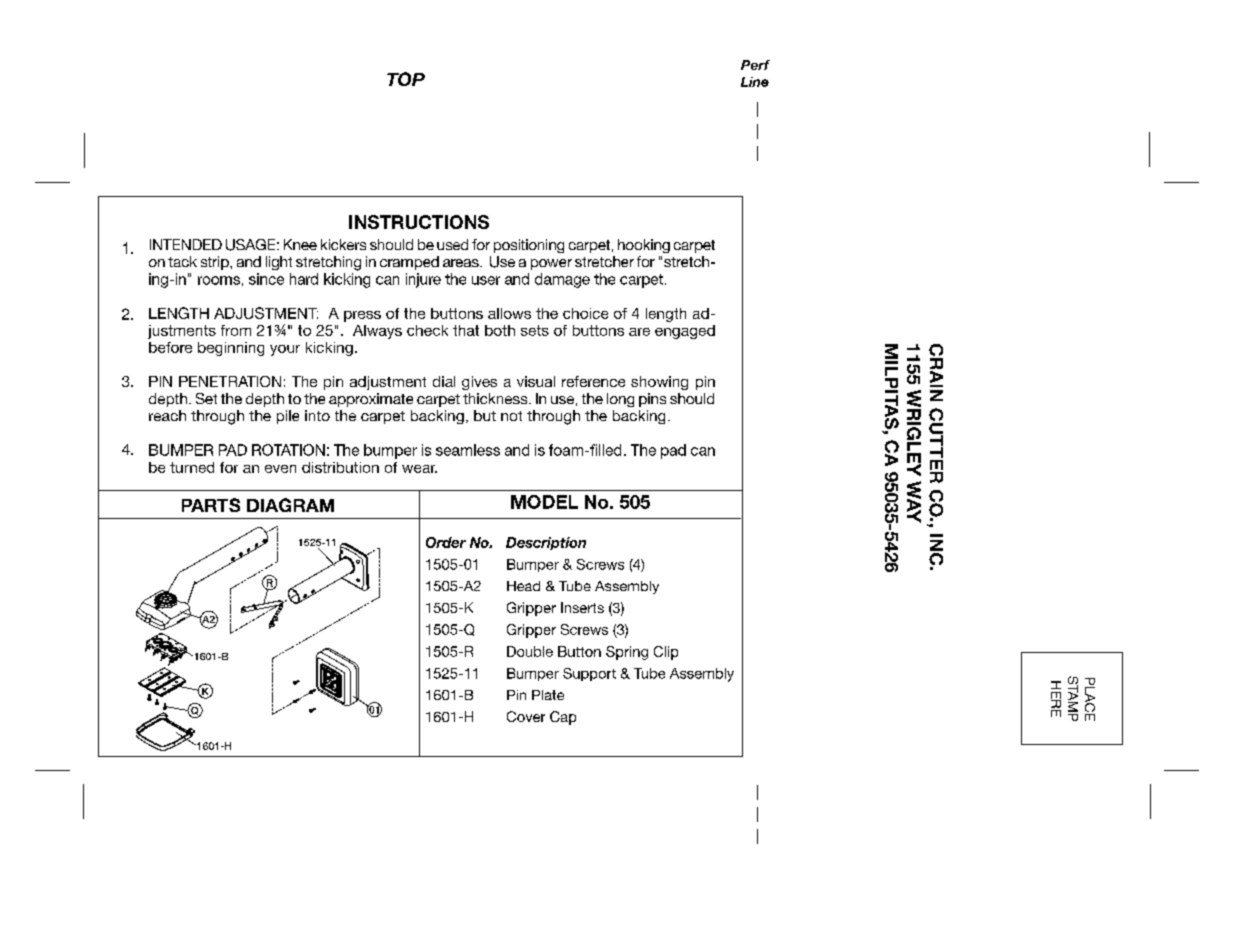 The height and width of the screenshot is (952, 1233). What do you see at coordinates (211, 505) in the screenshot?
I see `PARTS` at bounding box center [211, 505].
